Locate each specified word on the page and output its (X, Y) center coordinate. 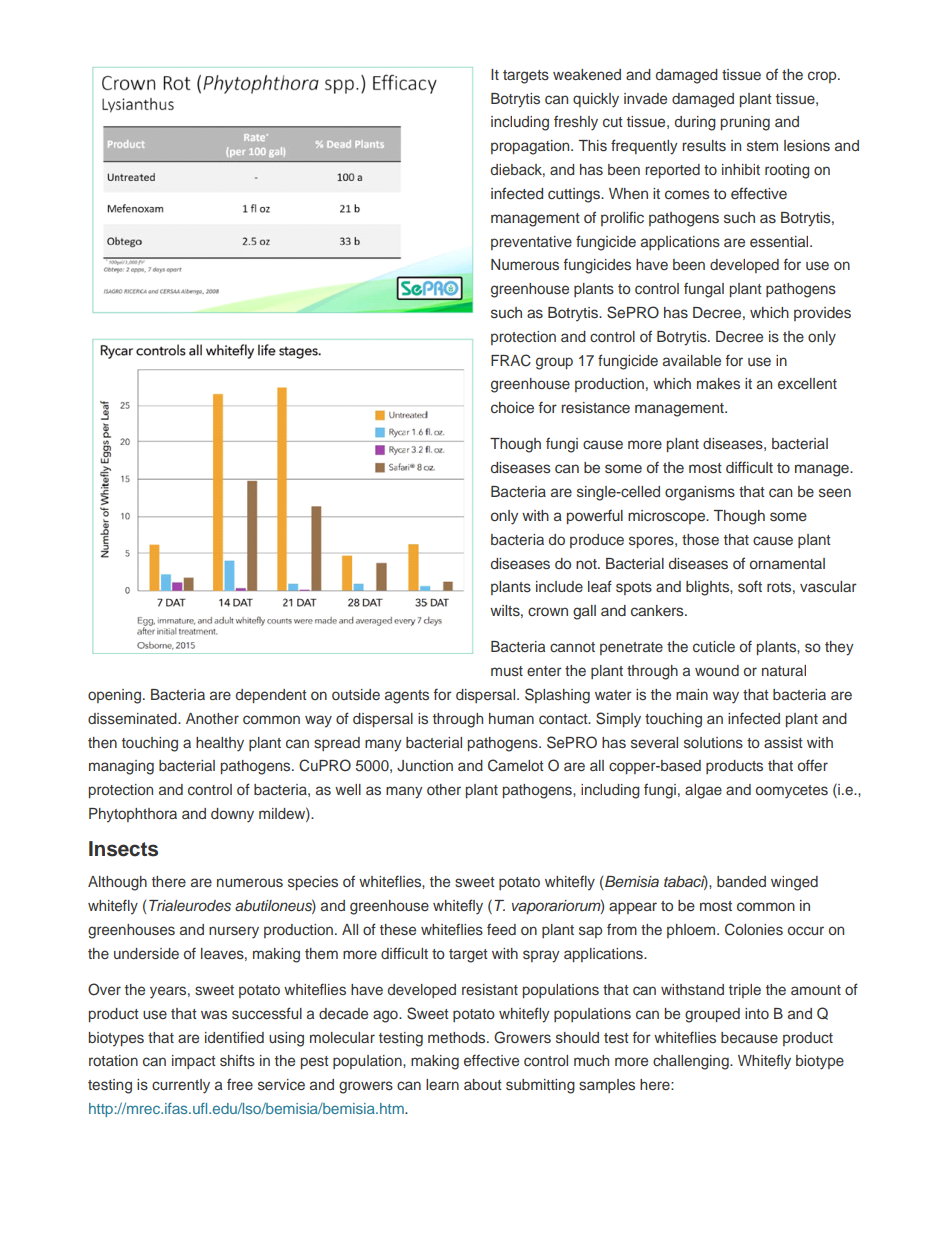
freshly (576, 123)
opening (114, 696)
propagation (531, 147)
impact (194, 1062)
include (559, 586)
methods (458, 1037)
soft (750, 586)
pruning (745, 123)
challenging (692, 1062)
